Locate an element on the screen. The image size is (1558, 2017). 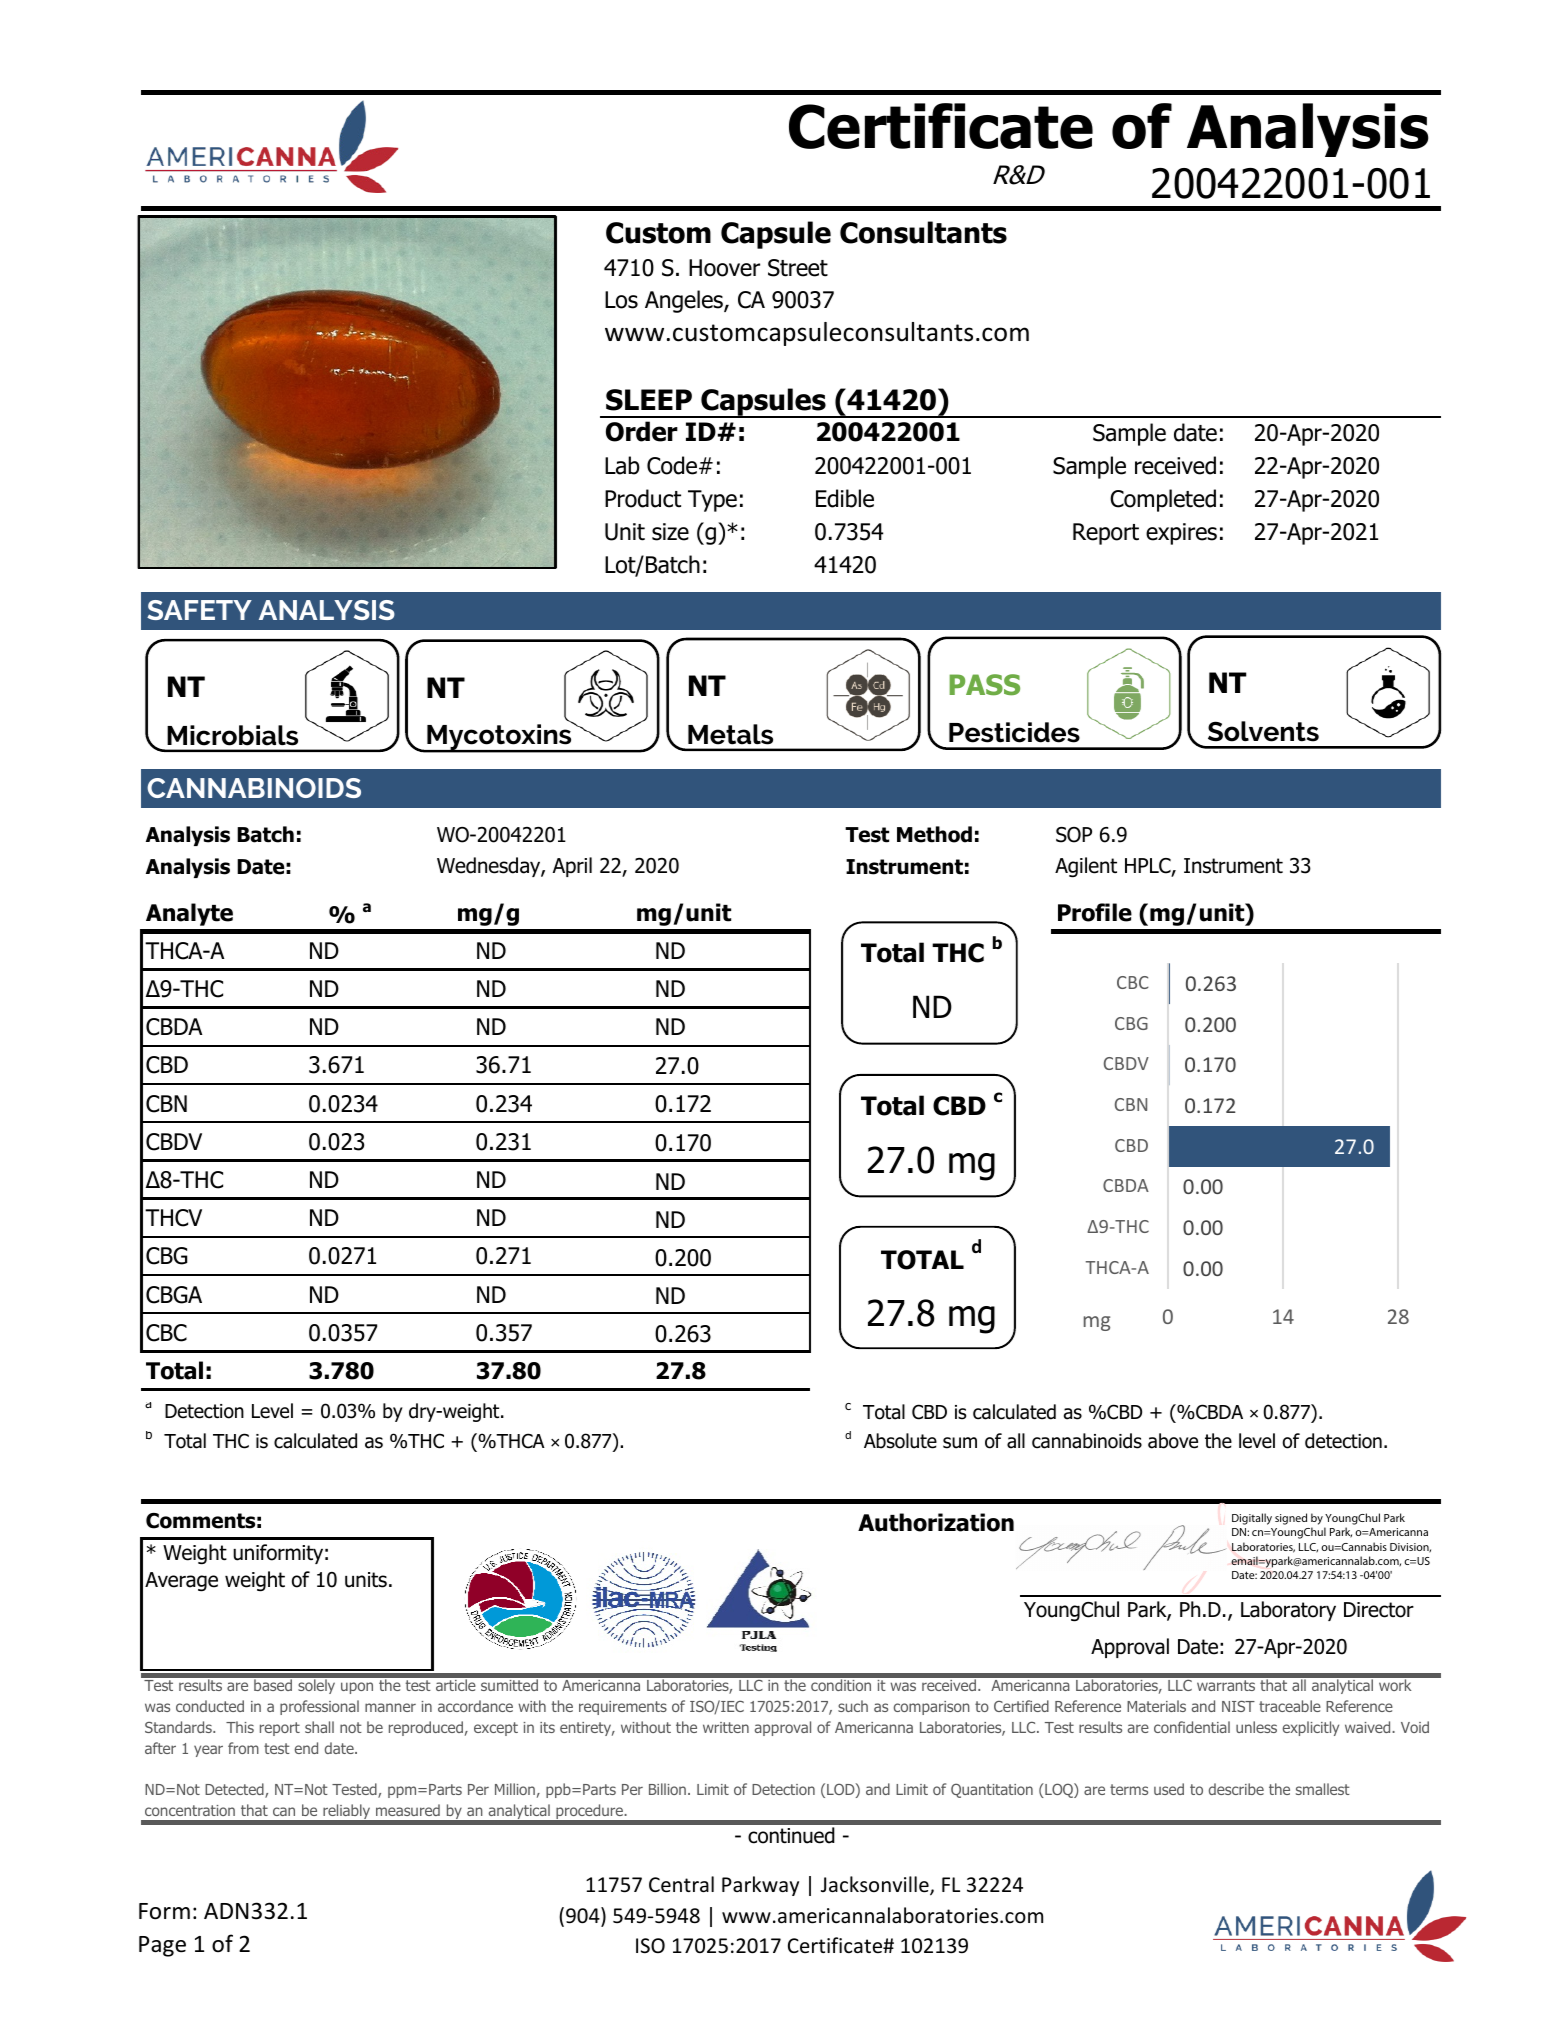
Jacksonville is located at coordinates (876, 1886).
